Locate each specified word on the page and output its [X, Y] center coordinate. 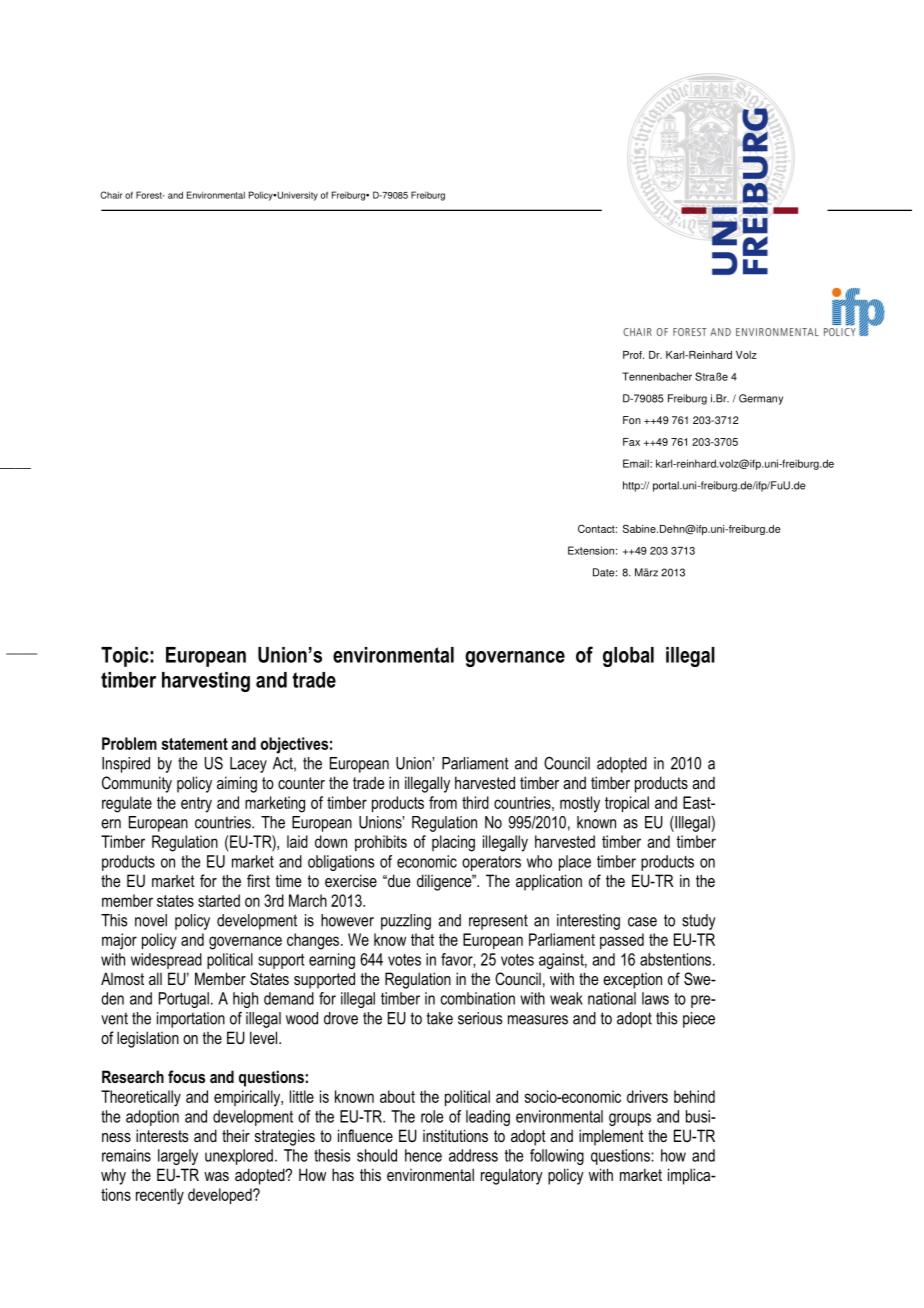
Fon [632, 420]
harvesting [206, 682]
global [628, 657]
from [443, 802]
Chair [111, 195]
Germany [761, 399]
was [216, 1176]
